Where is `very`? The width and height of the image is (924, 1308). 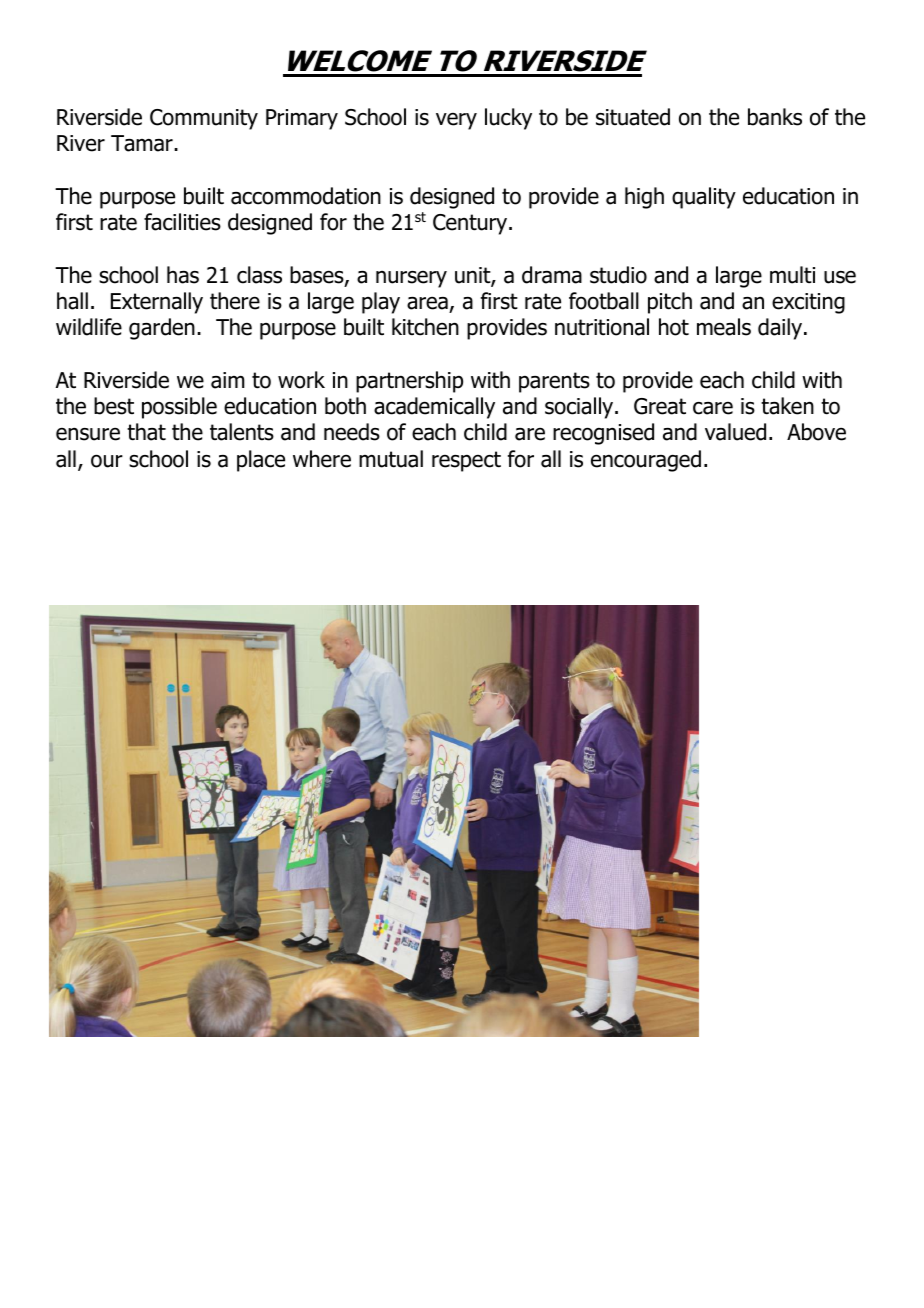
very is located at coordinates (456, 121).
